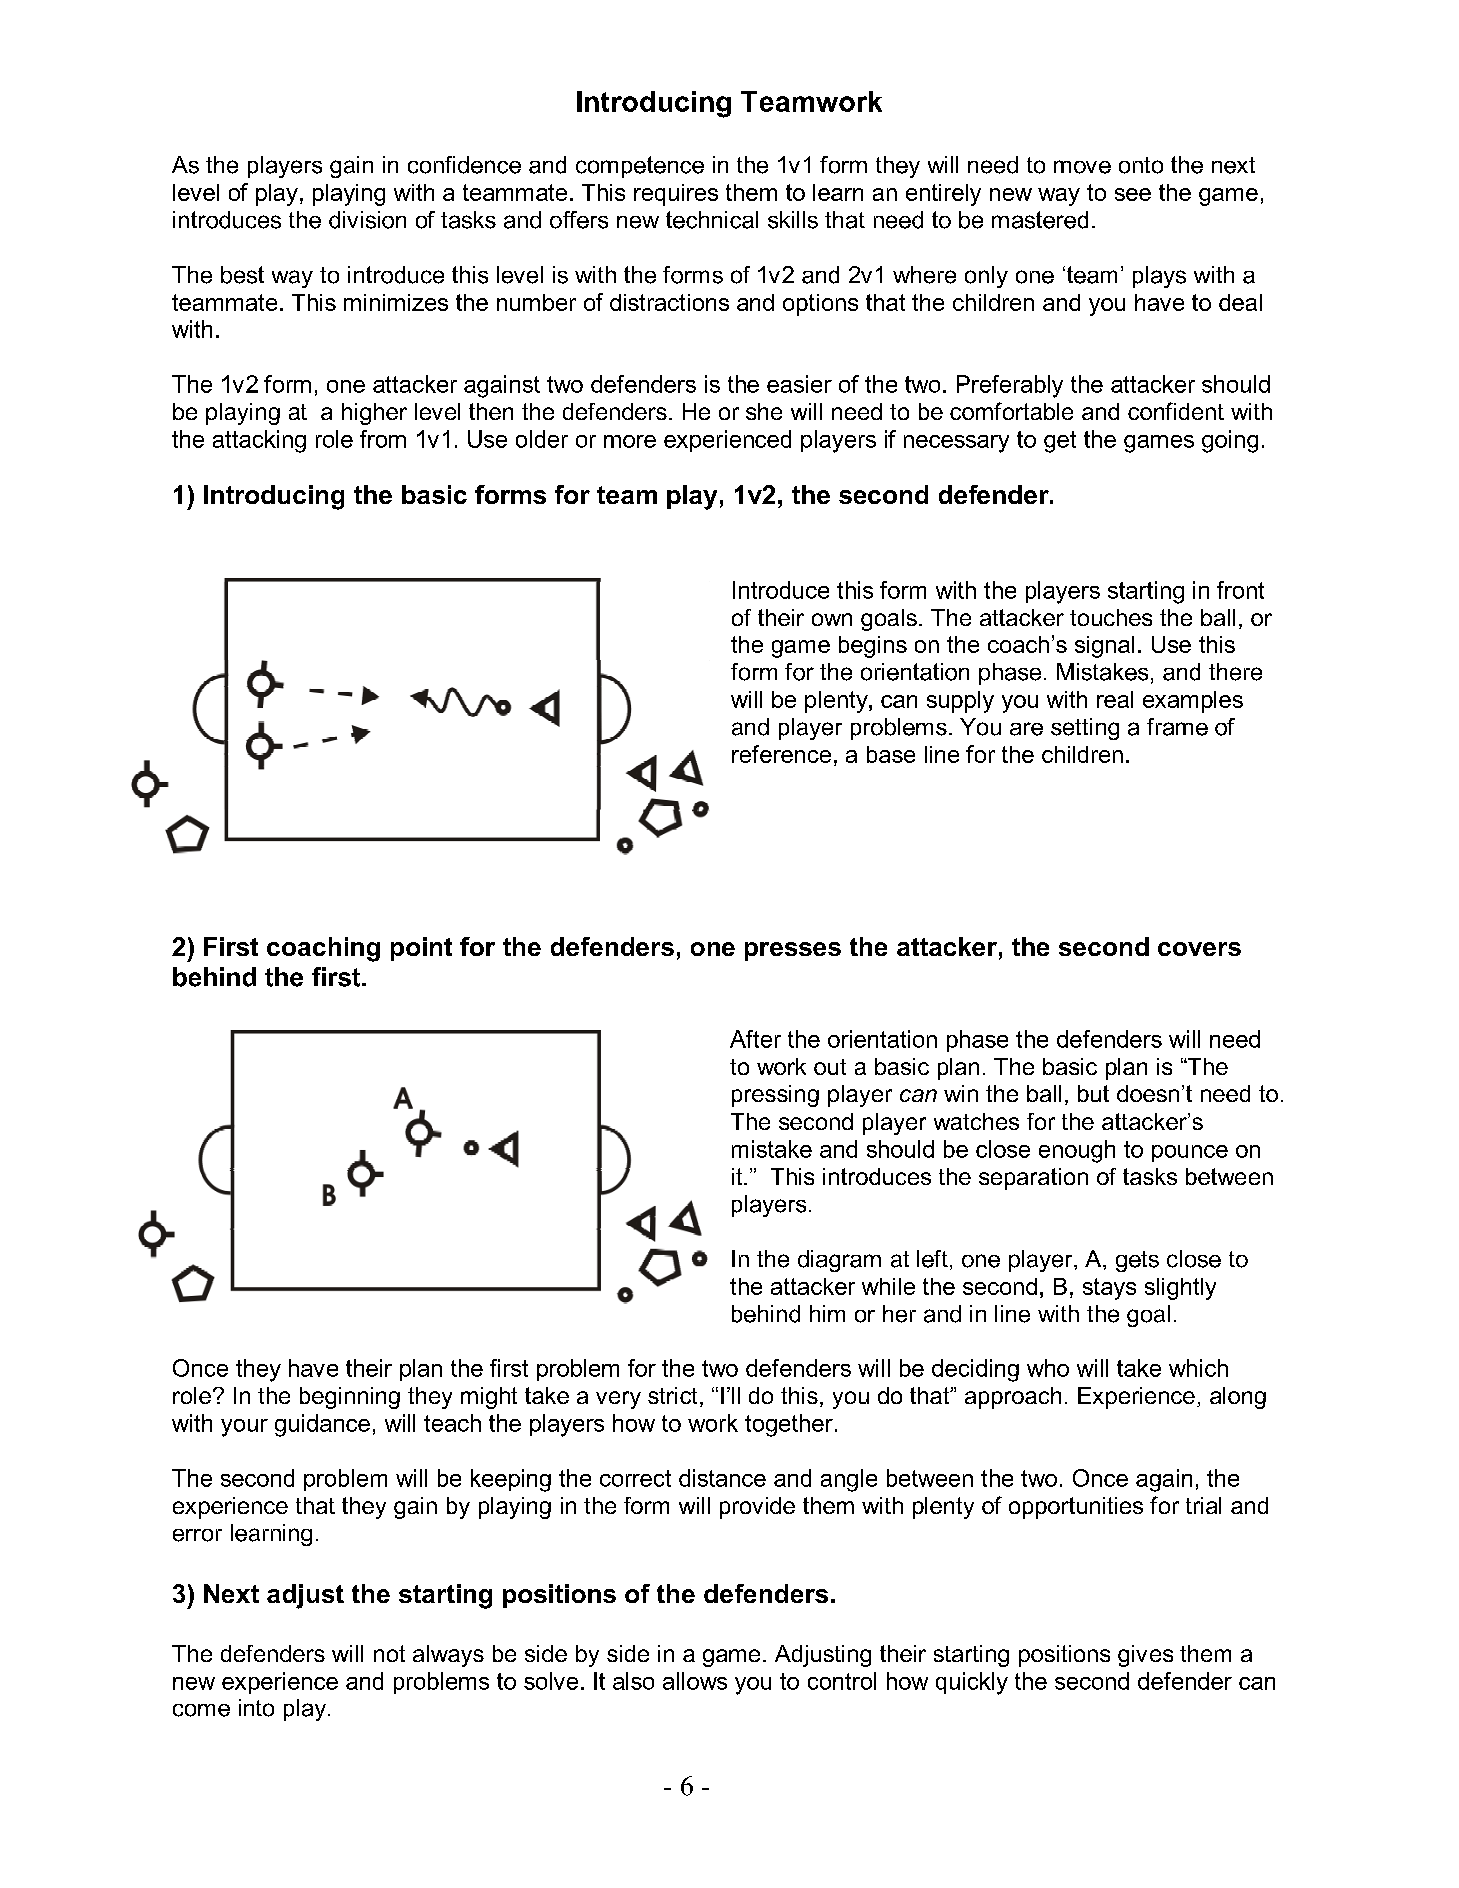  Describe the element at coordinates (712, 220) in the screenshot. I see `technical` at that location.
